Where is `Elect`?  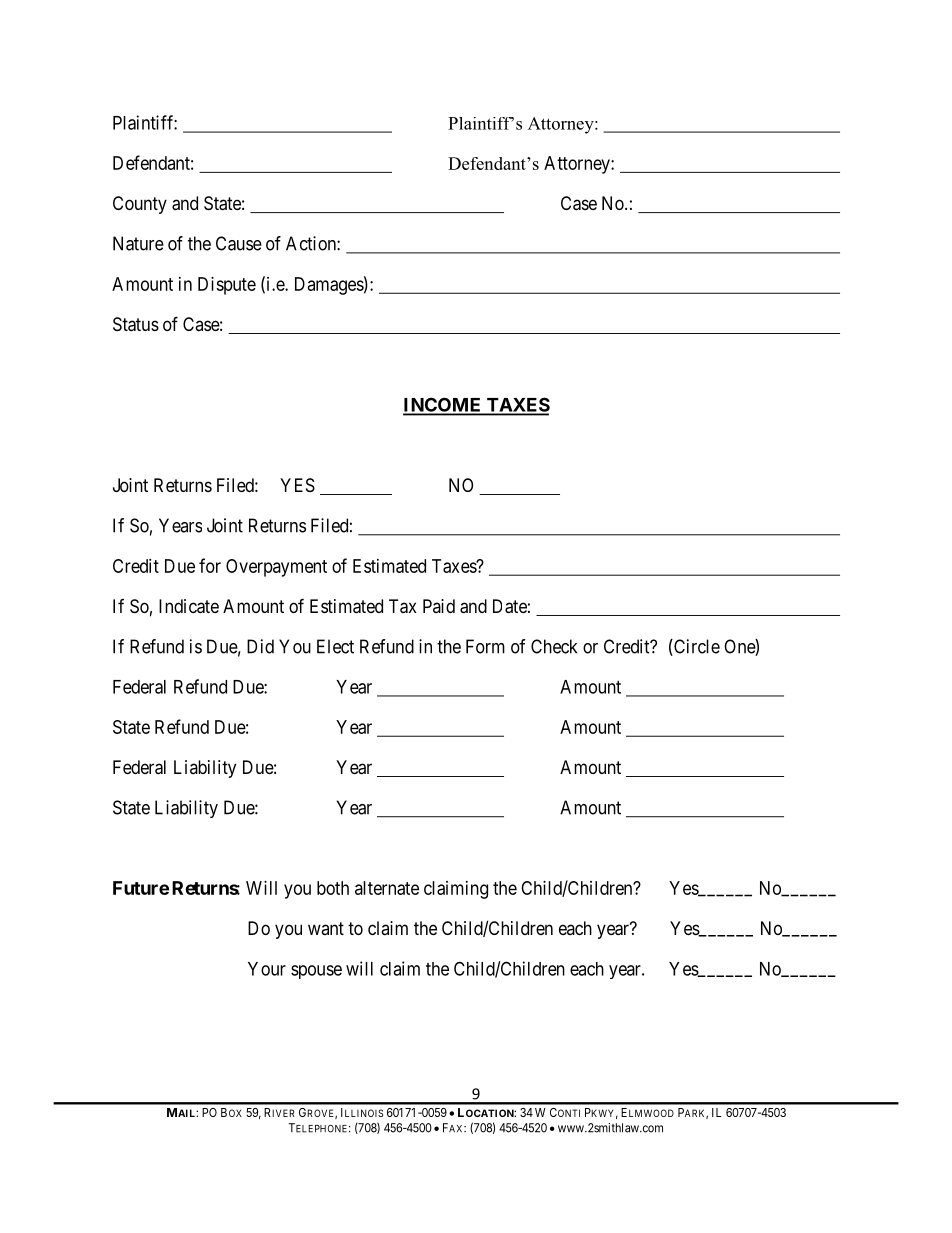 Elect is located at coordinates (335, 646).
